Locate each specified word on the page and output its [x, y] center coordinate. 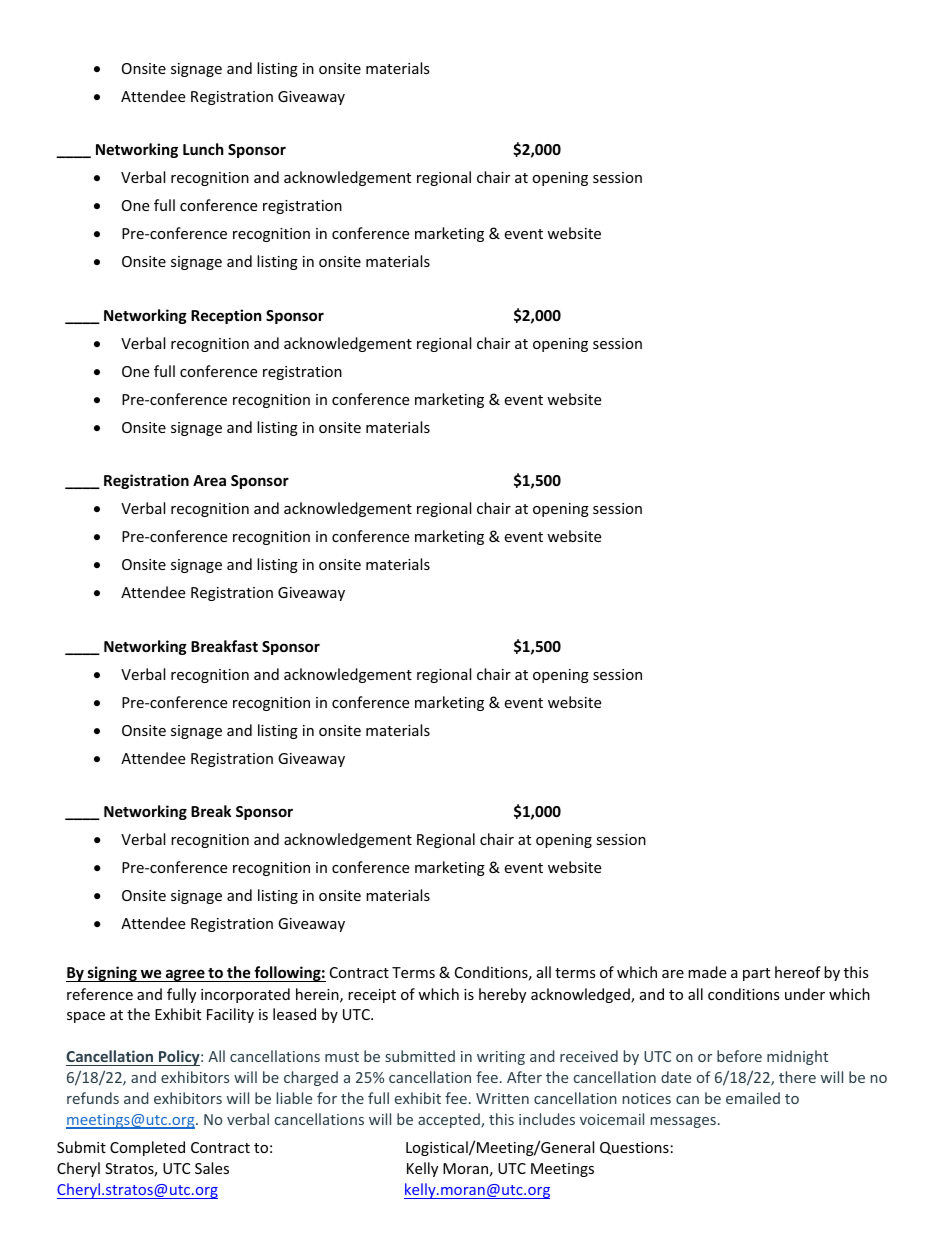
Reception [226, 316]
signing [112, 974]
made [707, 972]
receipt [372, 996]
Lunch [203, 149]
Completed [147, 1148]
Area [209, 480]
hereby [502, 995]
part [756, 974]
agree [185, 975]
